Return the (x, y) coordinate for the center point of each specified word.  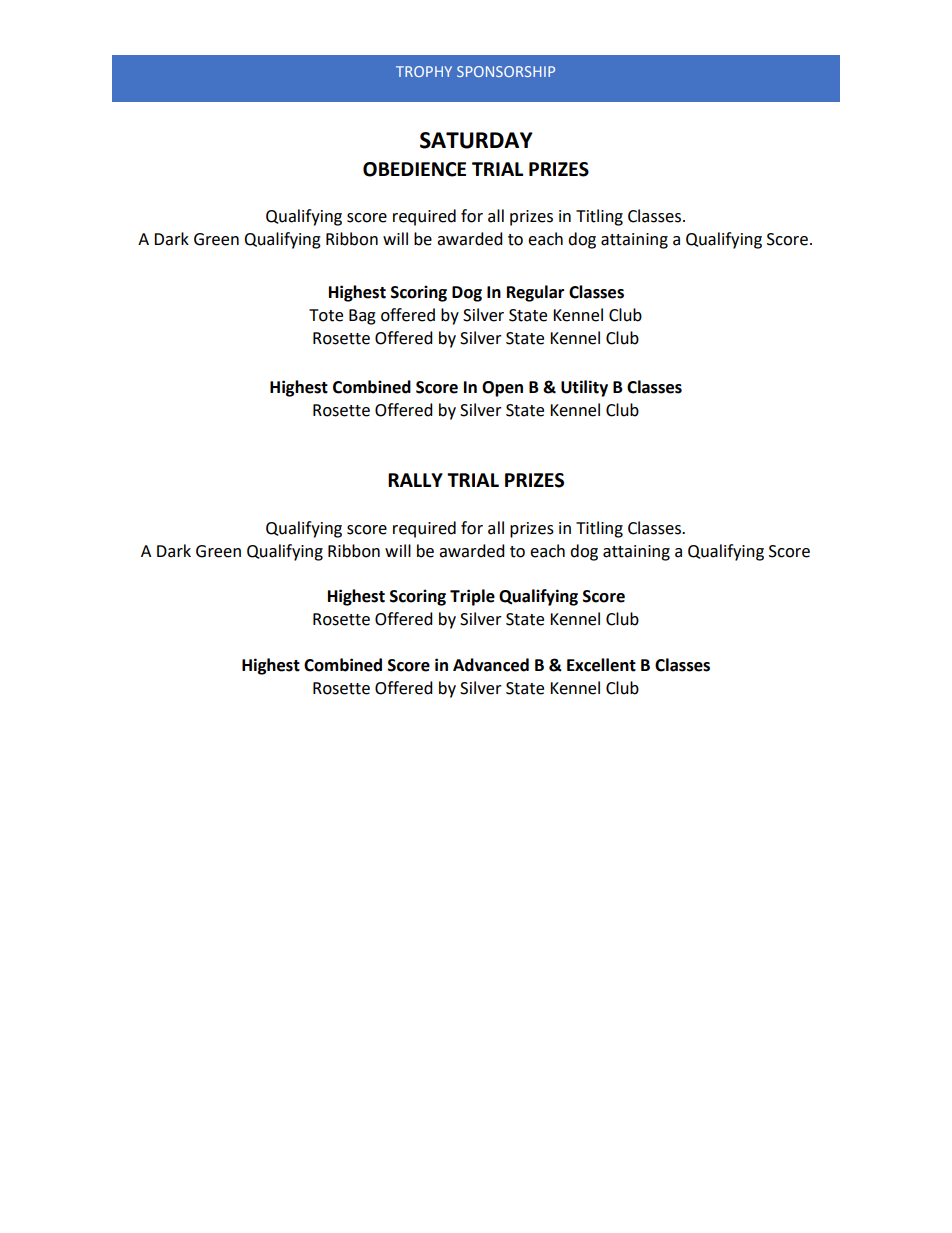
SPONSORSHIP (506, 71)
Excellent (601, 665)
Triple (472, 597)
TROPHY (424, 71)
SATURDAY (476, 140)
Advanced (491, 665)
